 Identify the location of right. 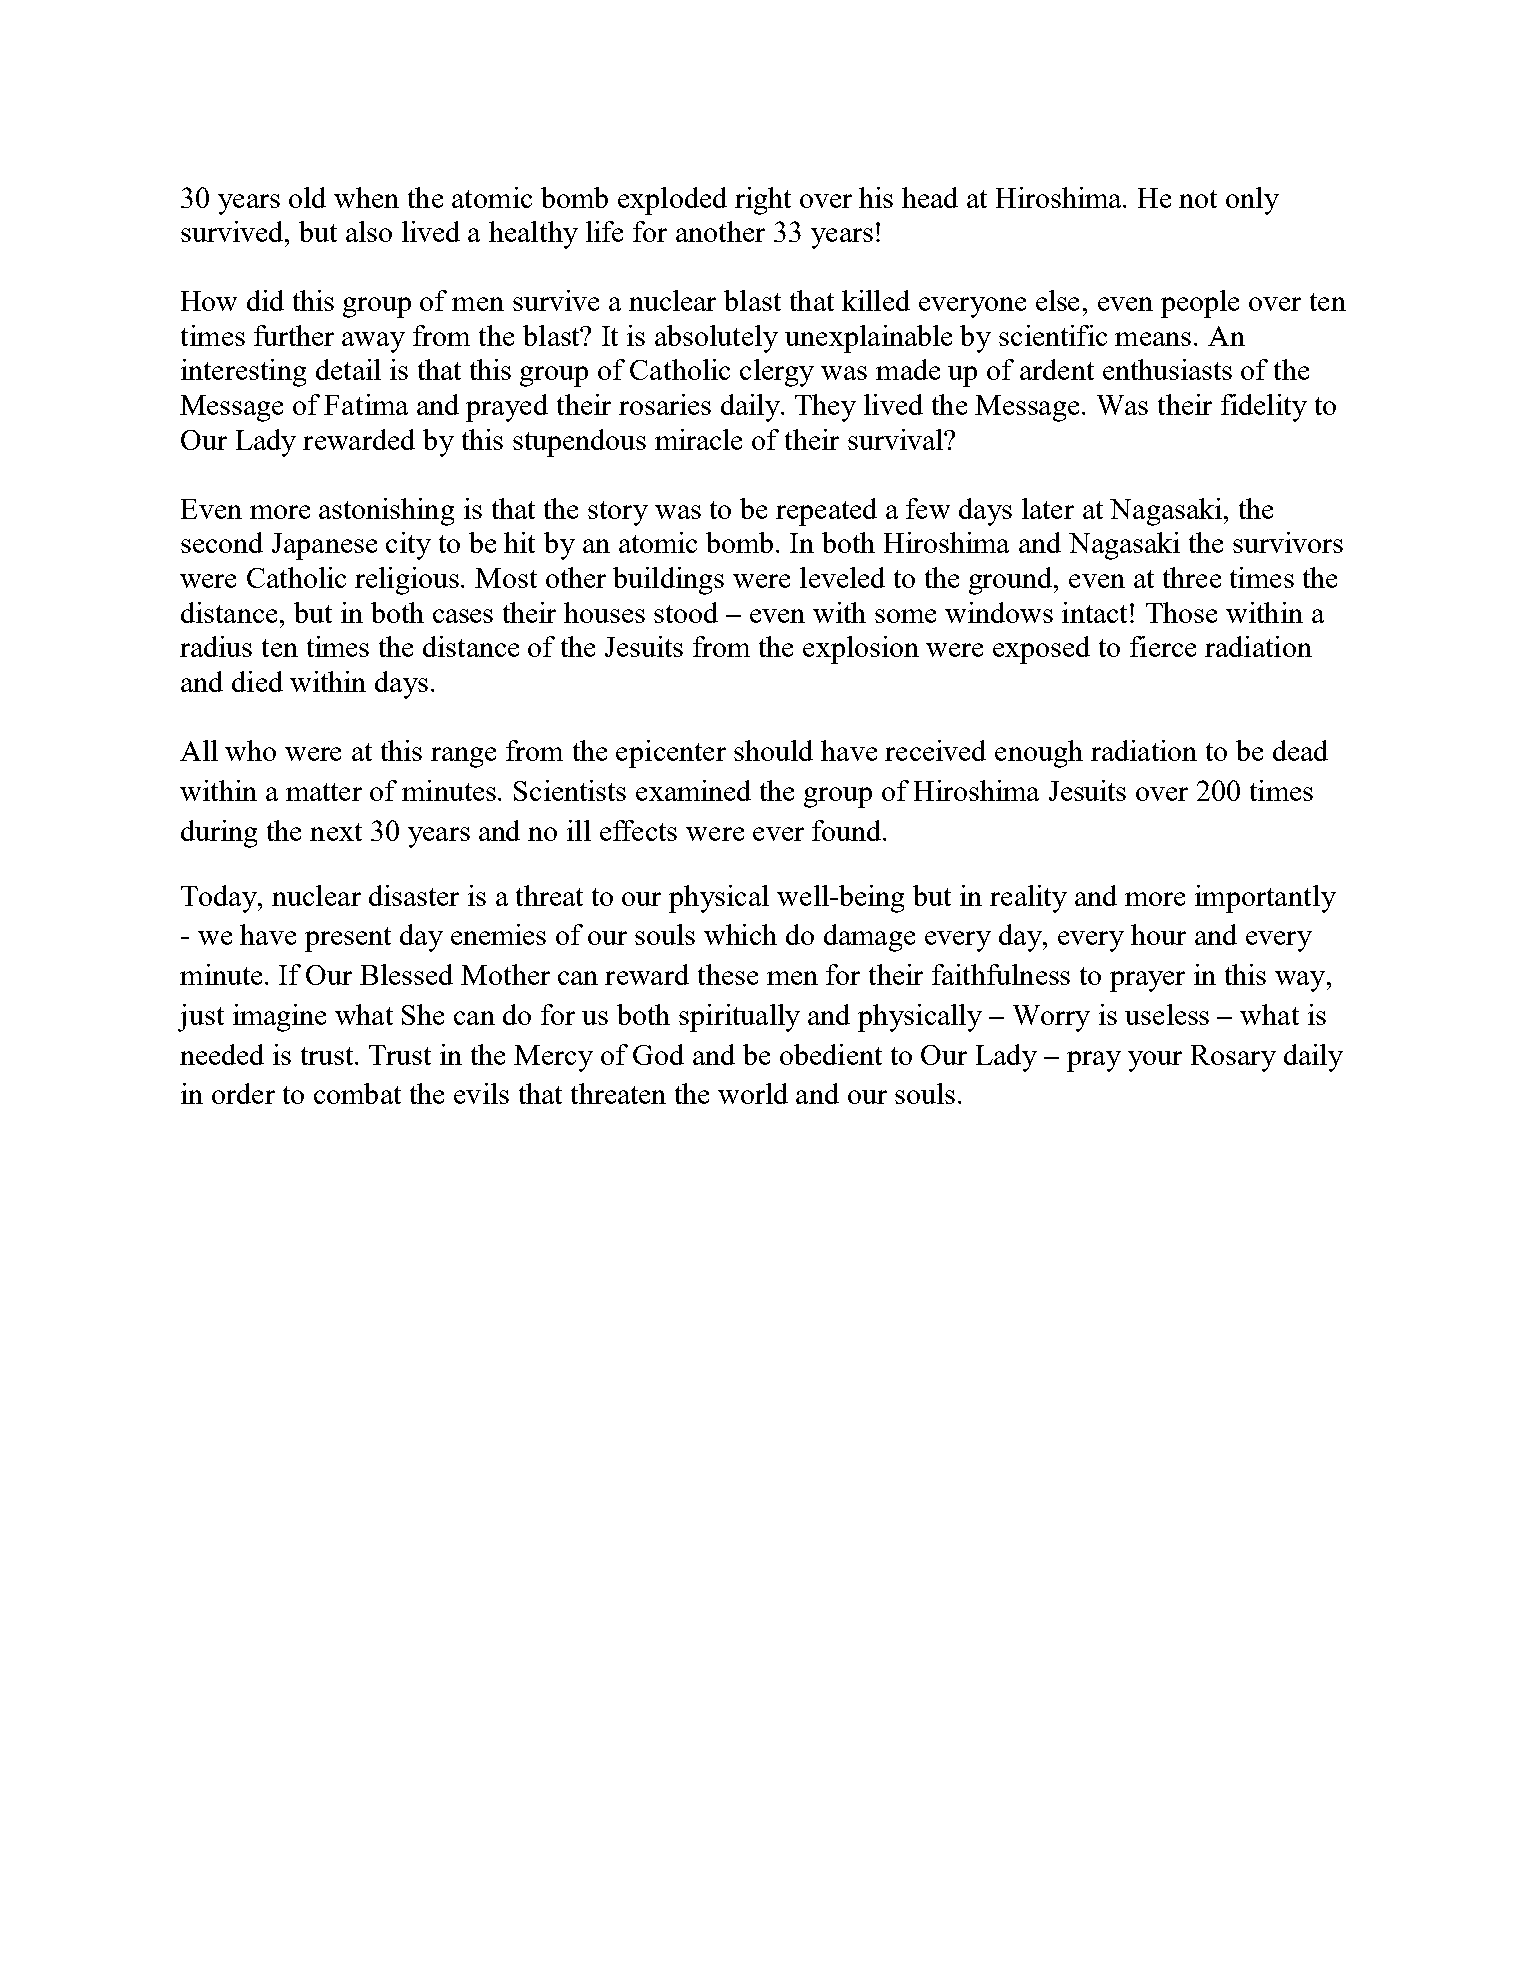
(763, 201).
